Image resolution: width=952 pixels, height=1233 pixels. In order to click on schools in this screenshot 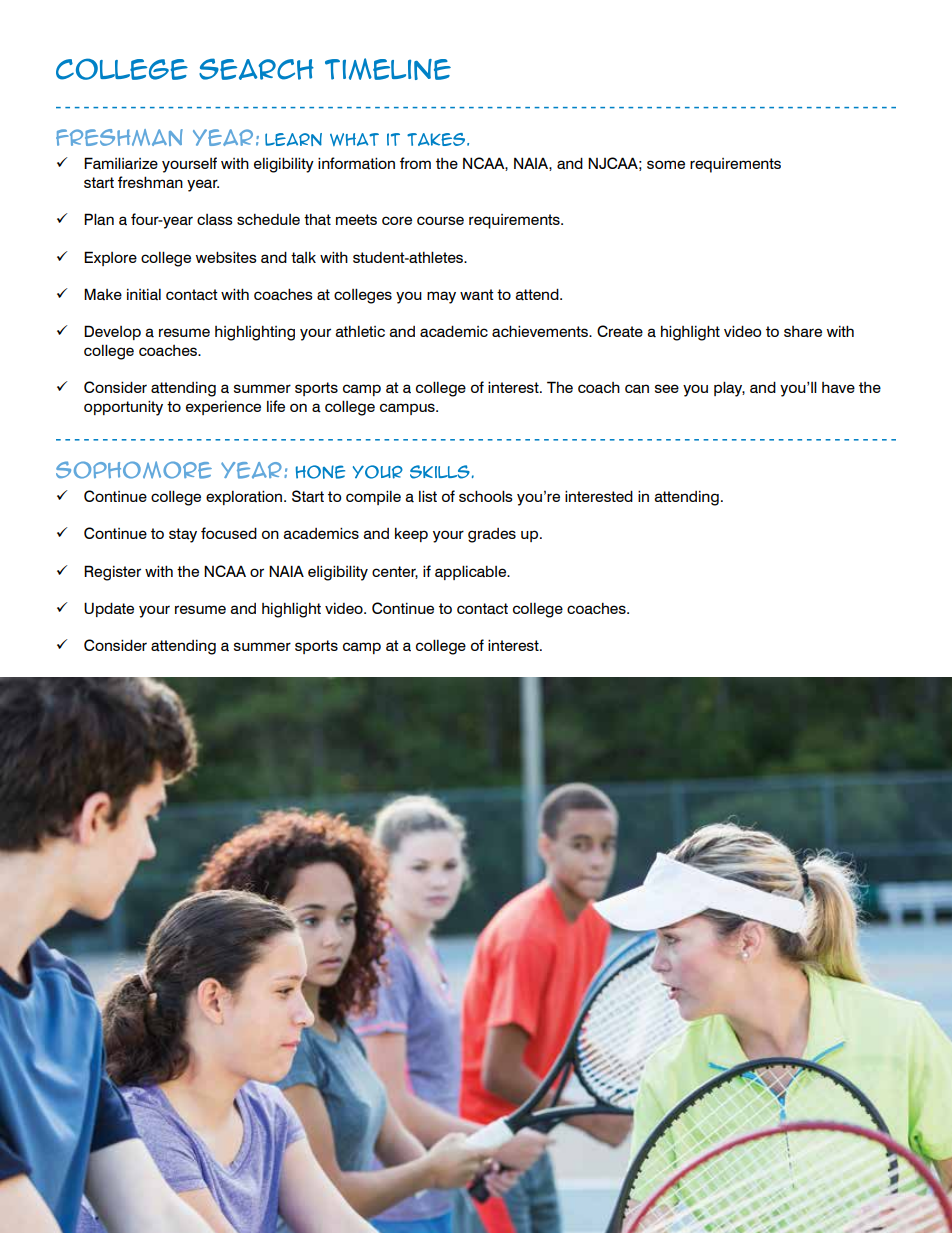, I will do `click(486, 496)`.
